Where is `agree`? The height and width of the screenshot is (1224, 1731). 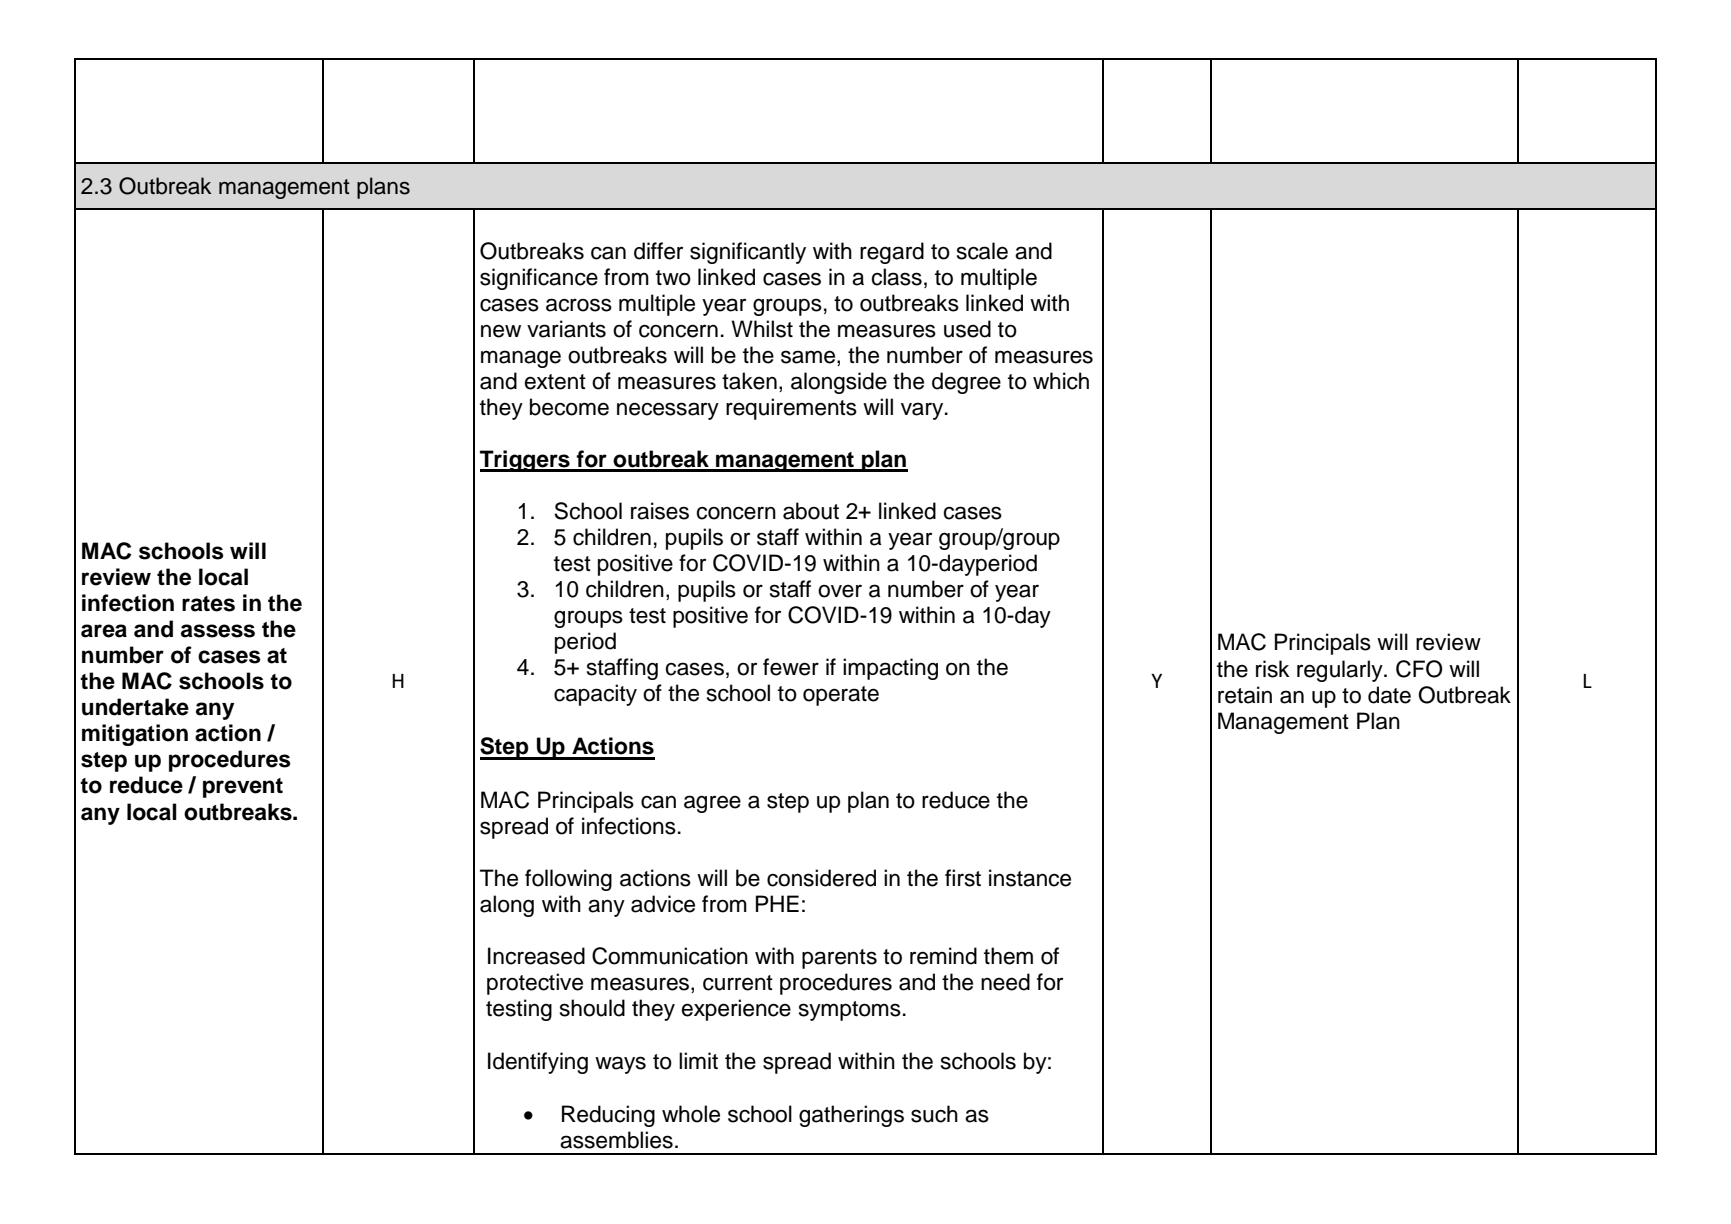 agree is located at coordinates (712, 804).
